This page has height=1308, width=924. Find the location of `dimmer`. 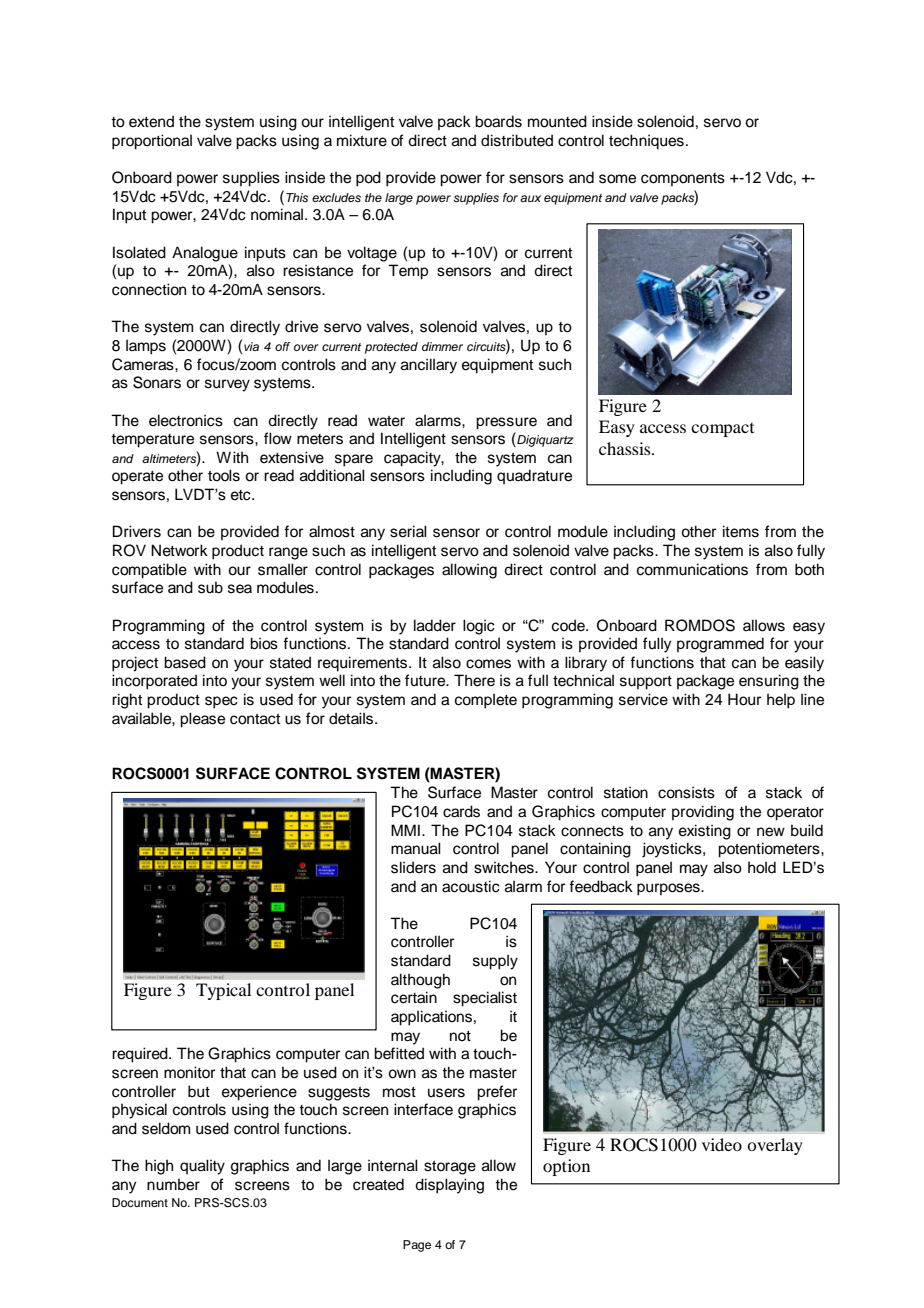

dimmer is located at coordinates (442, 346).
